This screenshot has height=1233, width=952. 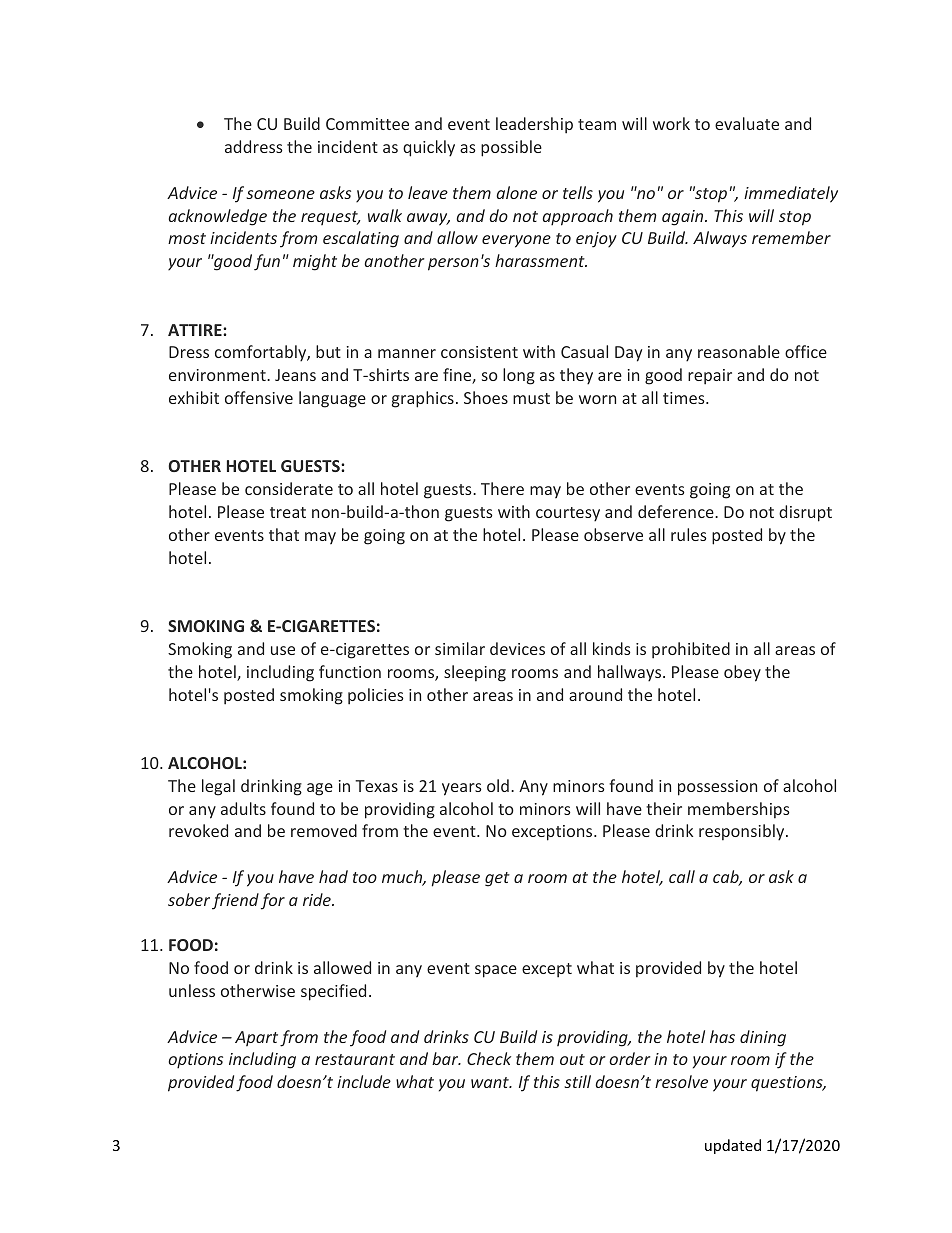 I want to click on use, so click(x=283, y=650).
